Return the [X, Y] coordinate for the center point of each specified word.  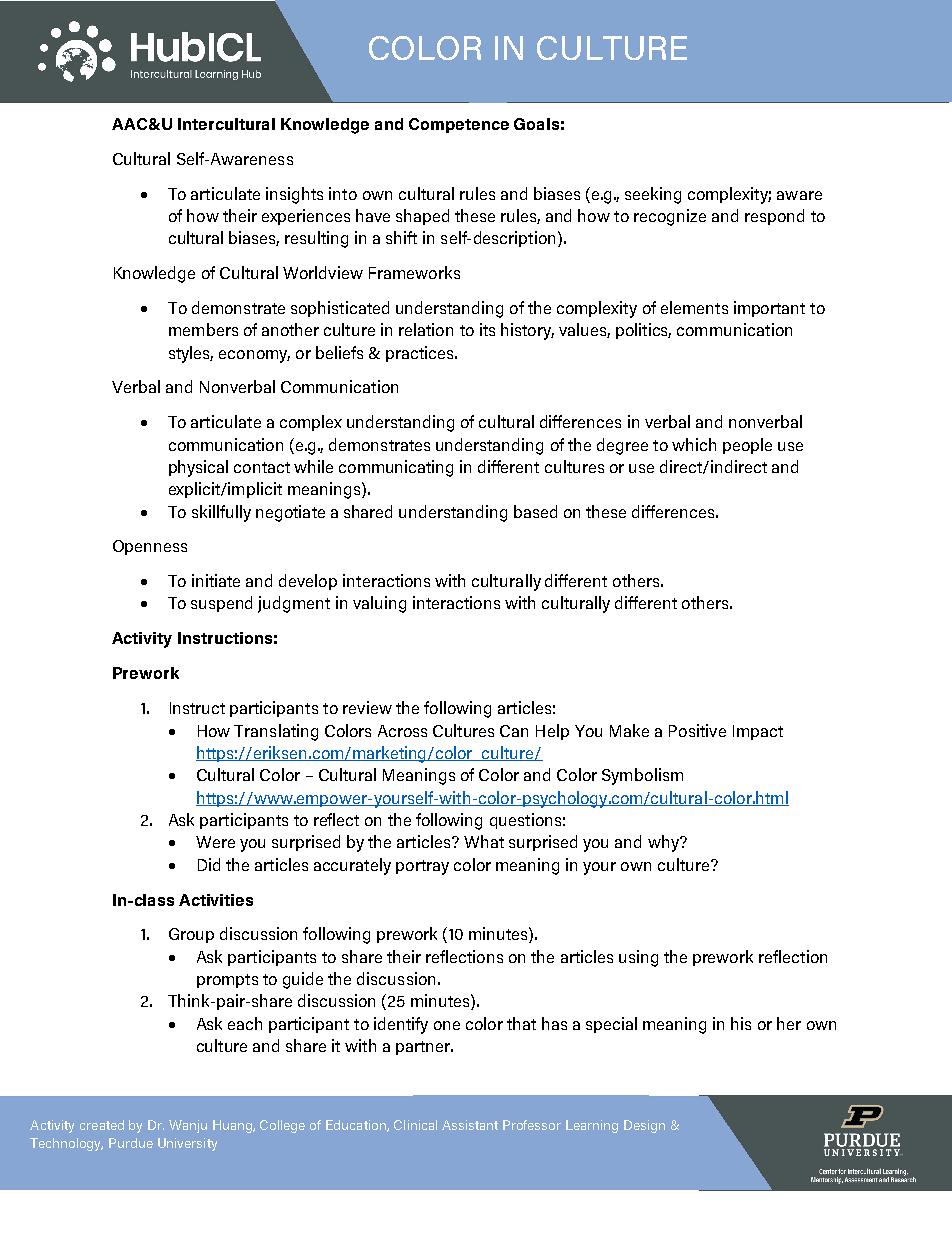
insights [294, 195]
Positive [697, 730]
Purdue [131, 1143]
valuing [379, 604]
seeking [653, 195]
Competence [459, 125]
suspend [221, 604]
